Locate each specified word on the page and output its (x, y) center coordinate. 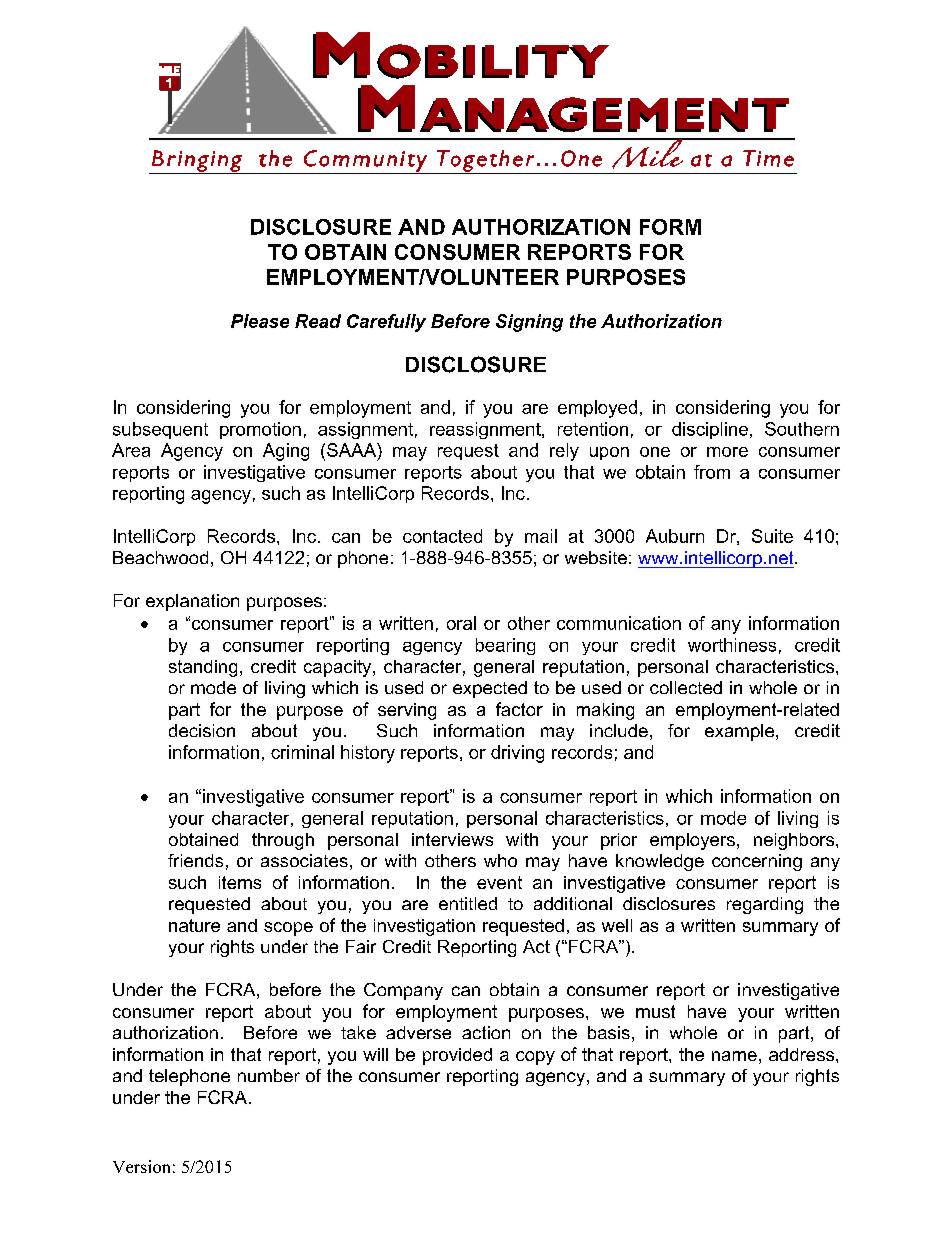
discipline (710, 430)
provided (457, 1056)
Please (260, 321)
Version (141, 1166)
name (734, 1056)
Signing (529, 323)
